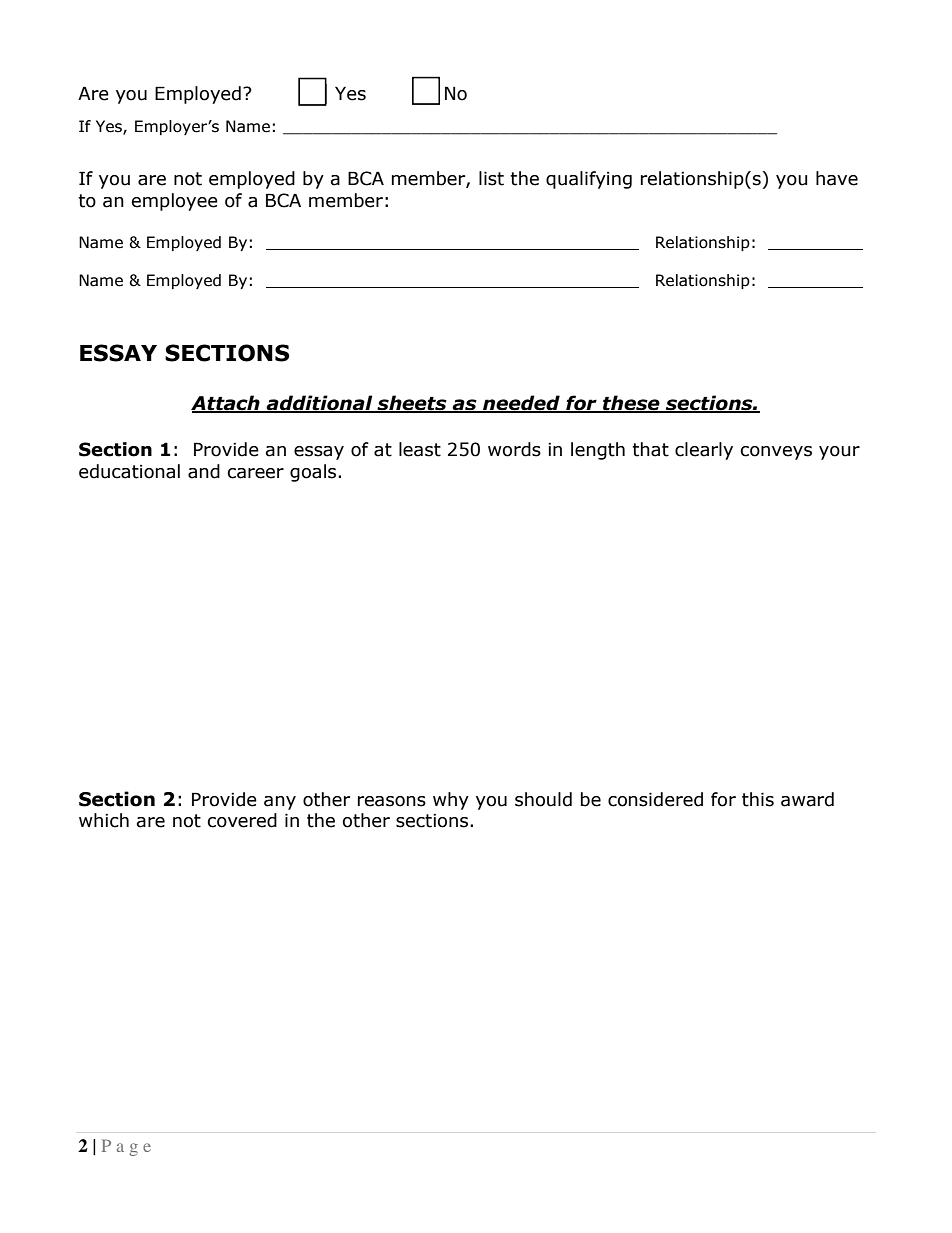  Describe the element at coordinates (175, 202) in the image. I see `employee` at that location.
